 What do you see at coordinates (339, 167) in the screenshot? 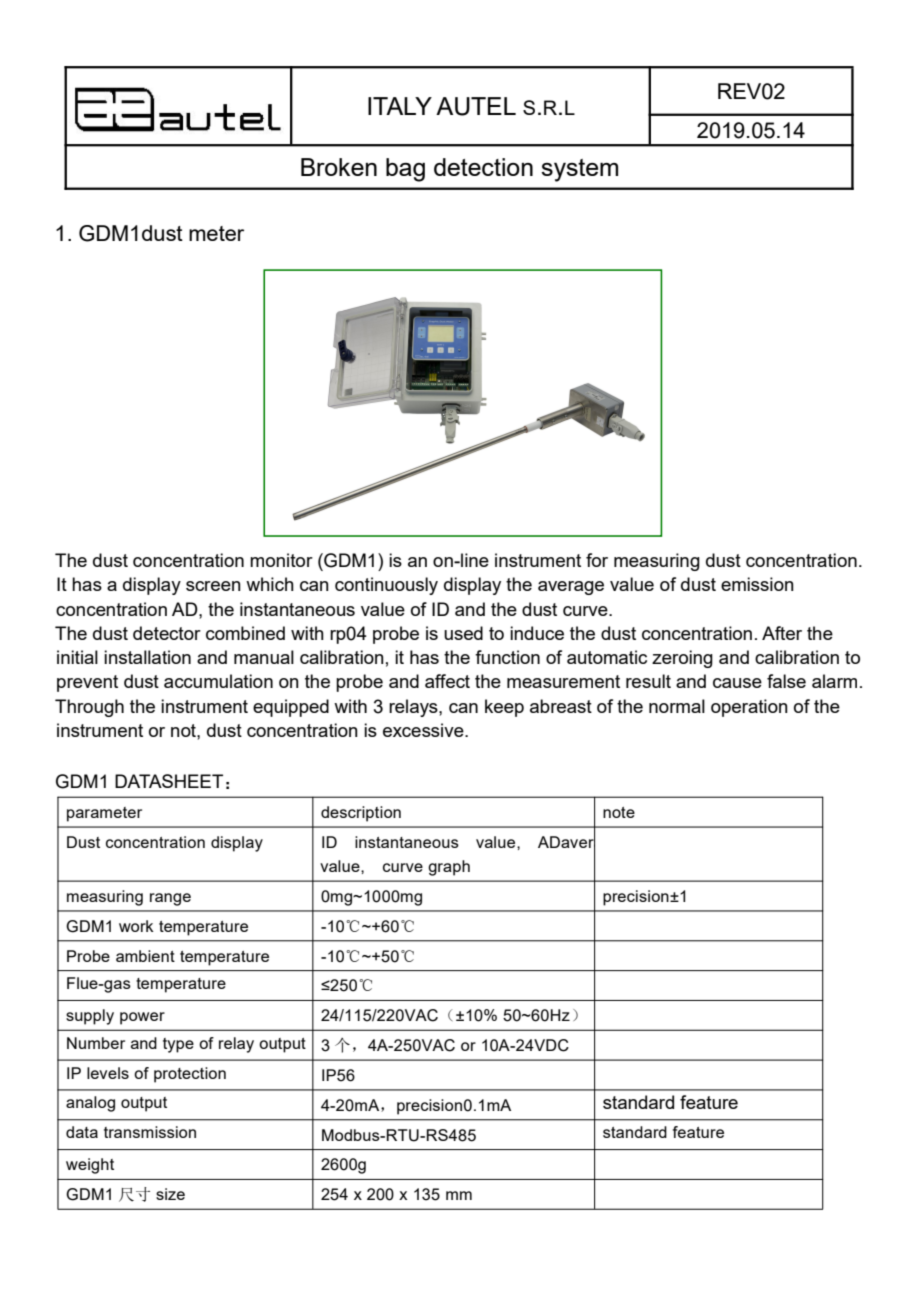
I see `Broken` at bounding box center [339, 167].
